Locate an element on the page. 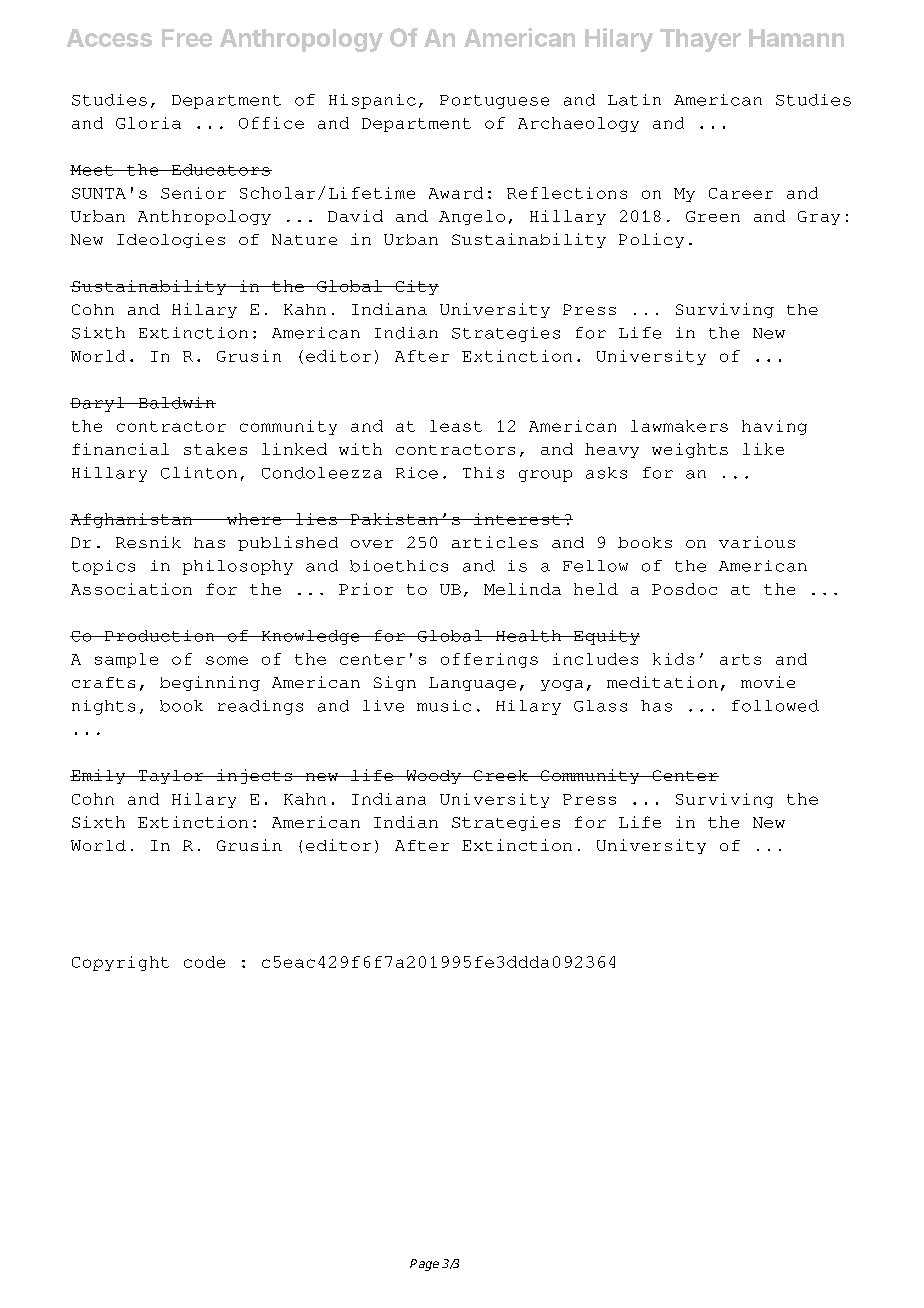 This page has width=924, height=1308. Free is located at coordinates (187, 38).
